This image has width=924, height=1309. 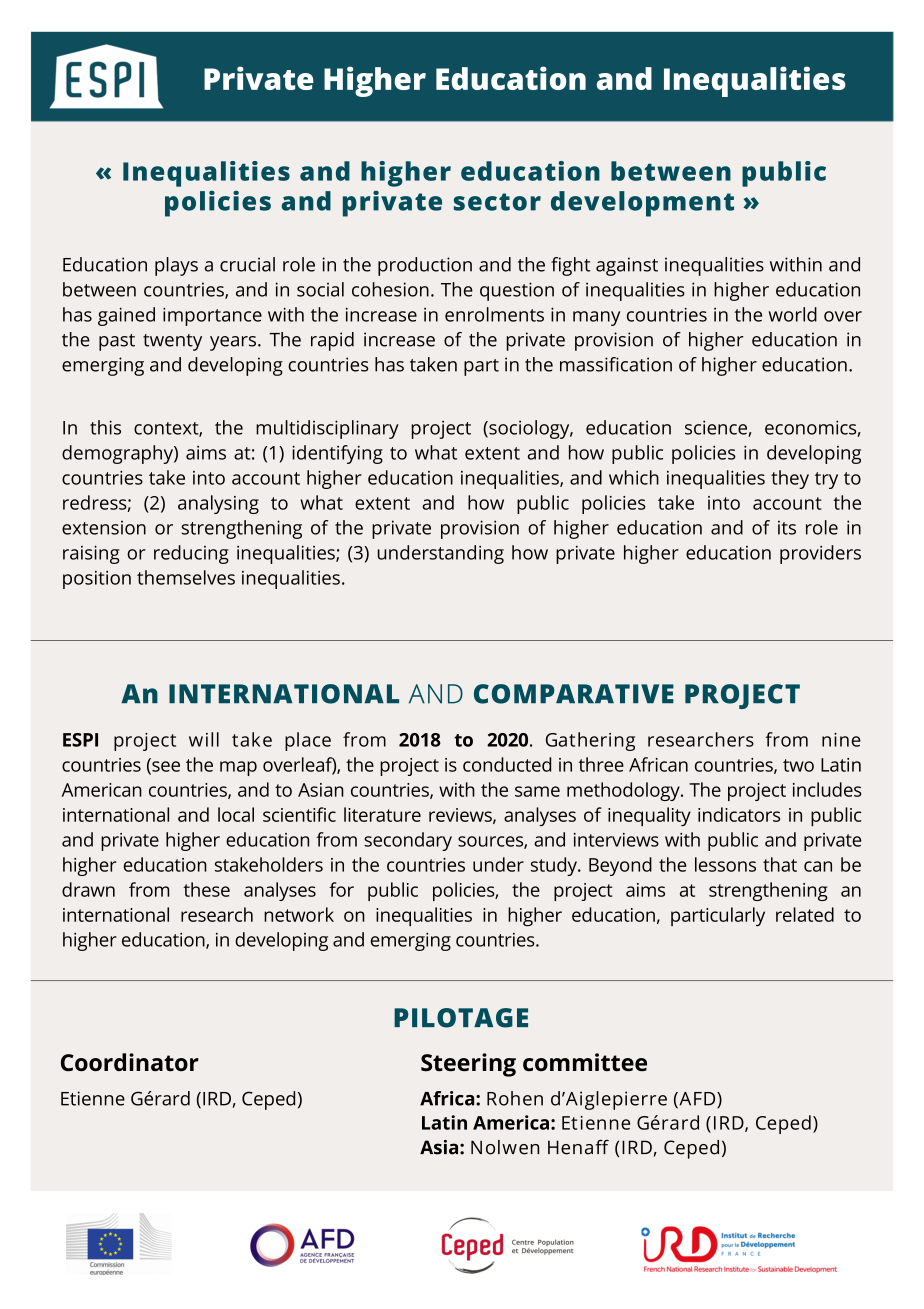 I want to click on sector, so click(x=497, y=202).
